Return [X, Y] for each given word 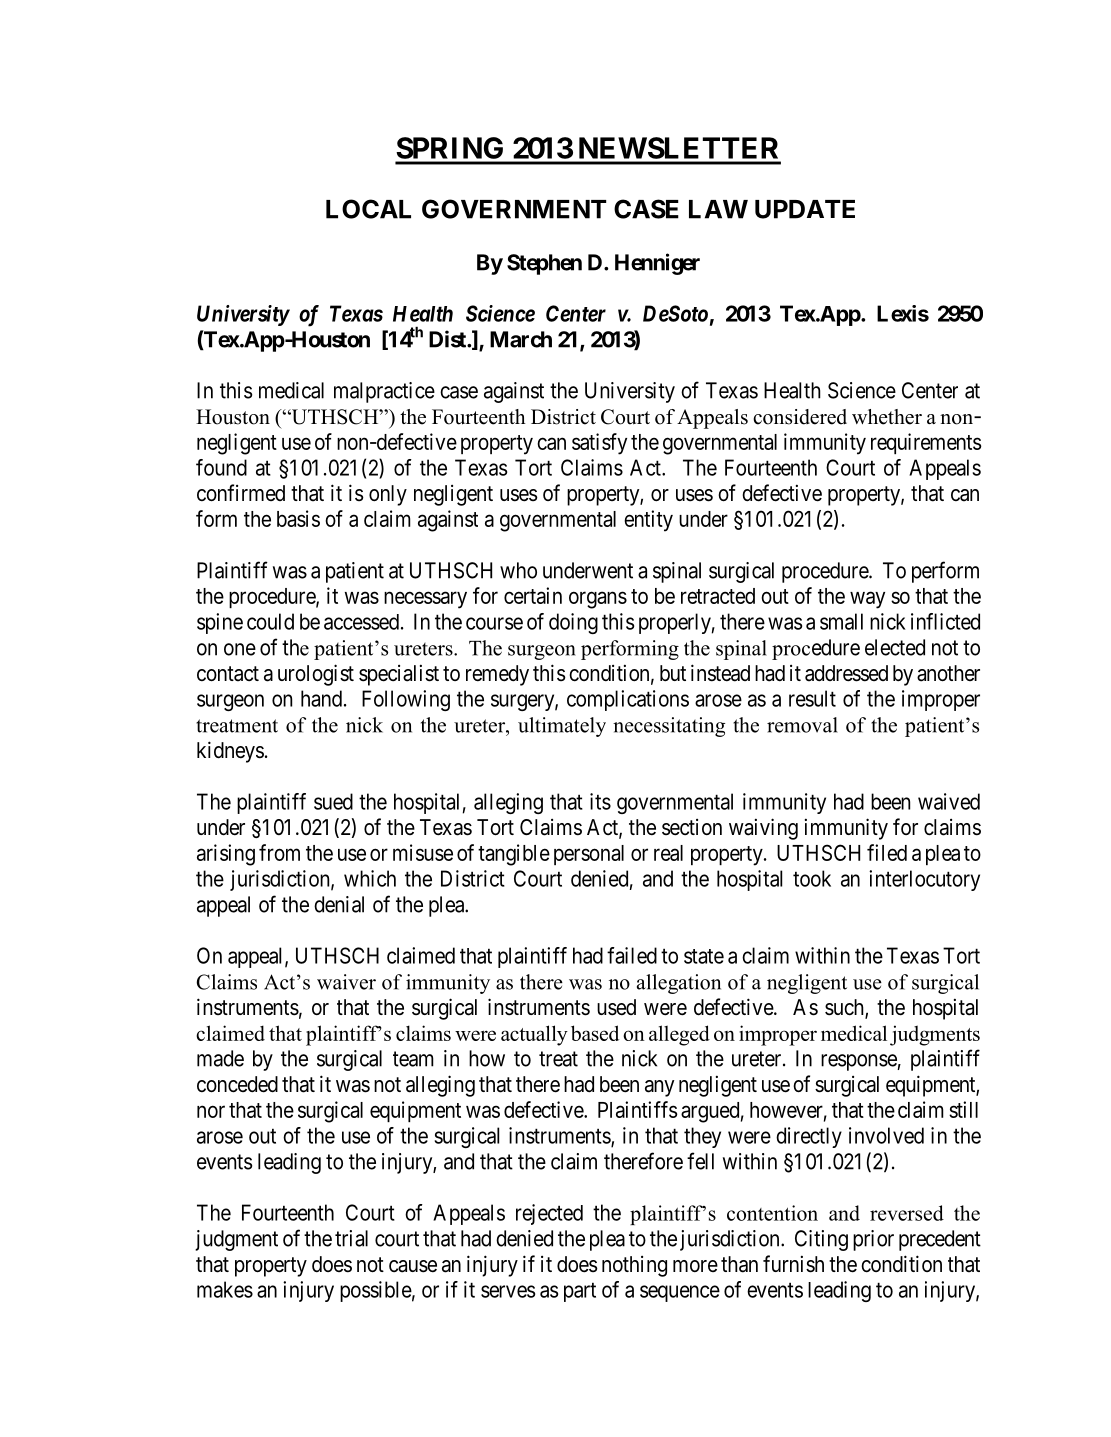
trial [351, 1238]
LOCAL [368, 209]
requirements [926, 443]
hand [321, 698]
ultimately [562, 727]
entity [648, 521]
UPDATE [805, 209]
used [616, 1007]
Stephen [544, 264]
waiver [346, 982]
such [845, 1008]
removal [802, 725]
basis [298, 518]
